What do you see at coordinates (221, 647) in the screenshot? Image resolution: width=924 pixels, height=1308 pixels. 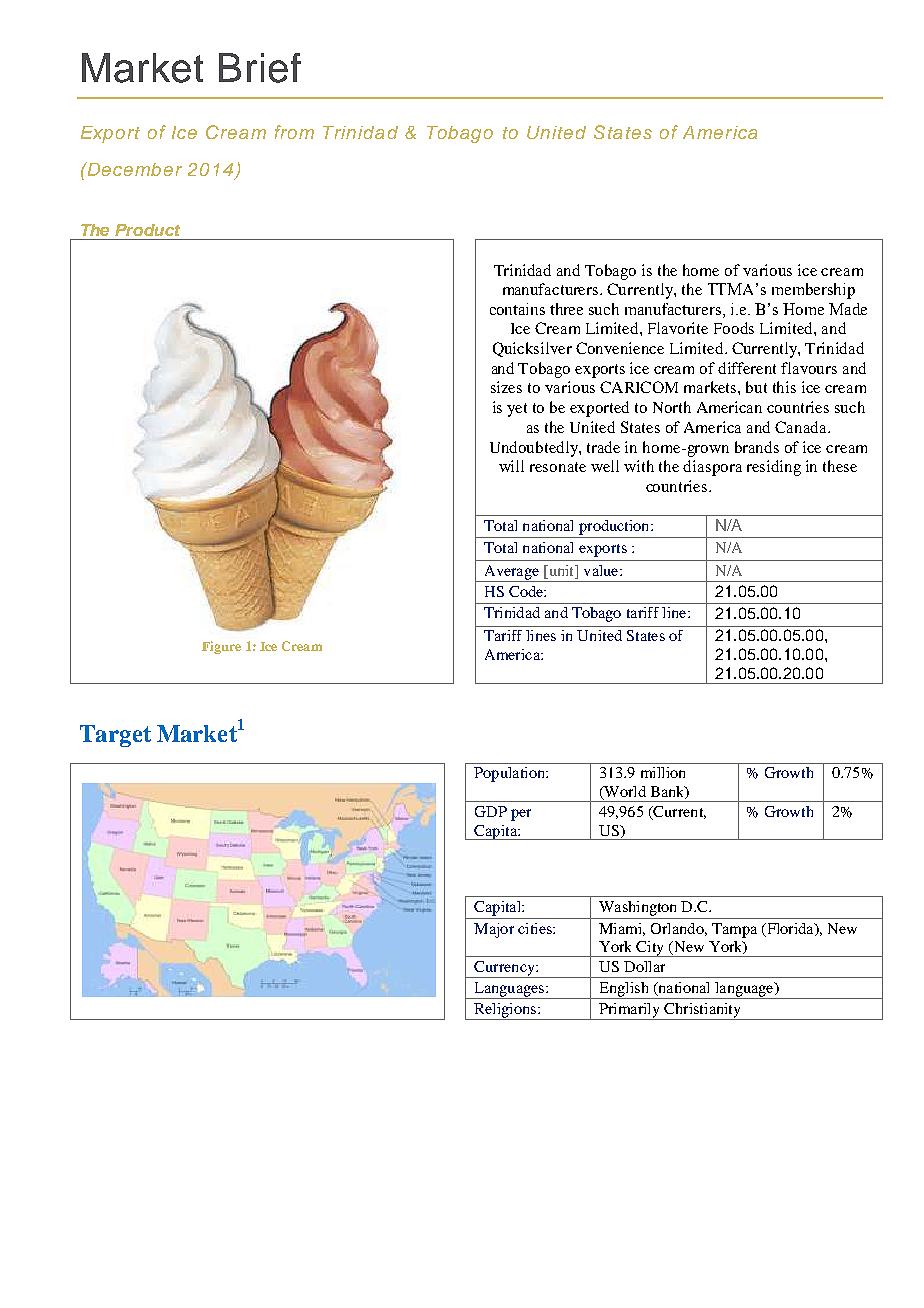 I see `Figure` at bounding box center [221, 647].
